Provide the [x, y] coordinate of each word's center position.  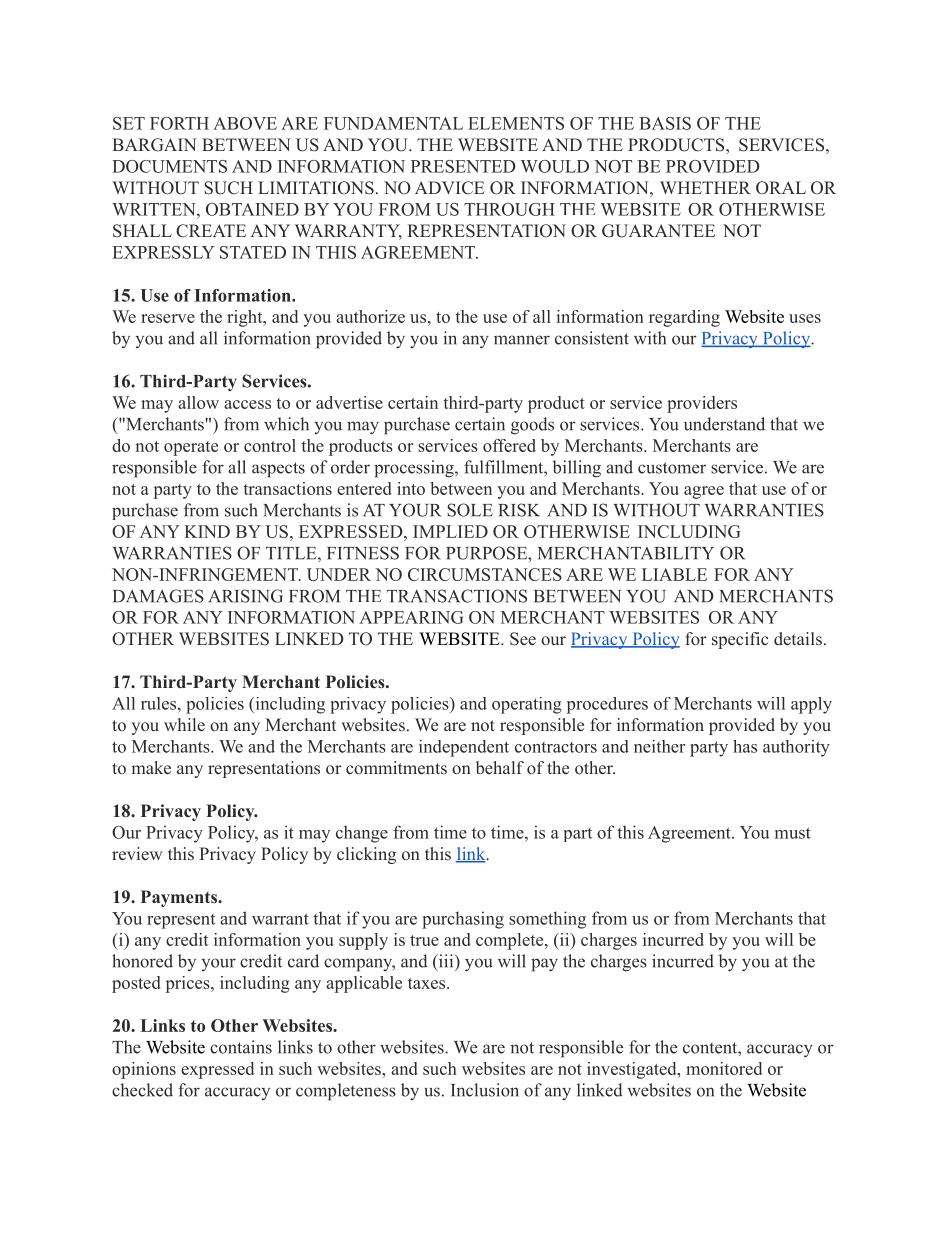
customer [672, 468]
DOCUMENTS [169, 166]
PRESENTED [463, 166]
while [184, 724]
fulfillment [504, 467]
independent [464, 748]
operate [191, 448]
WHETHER [705, 187]
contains [241, 1047]
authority [796, 748]
